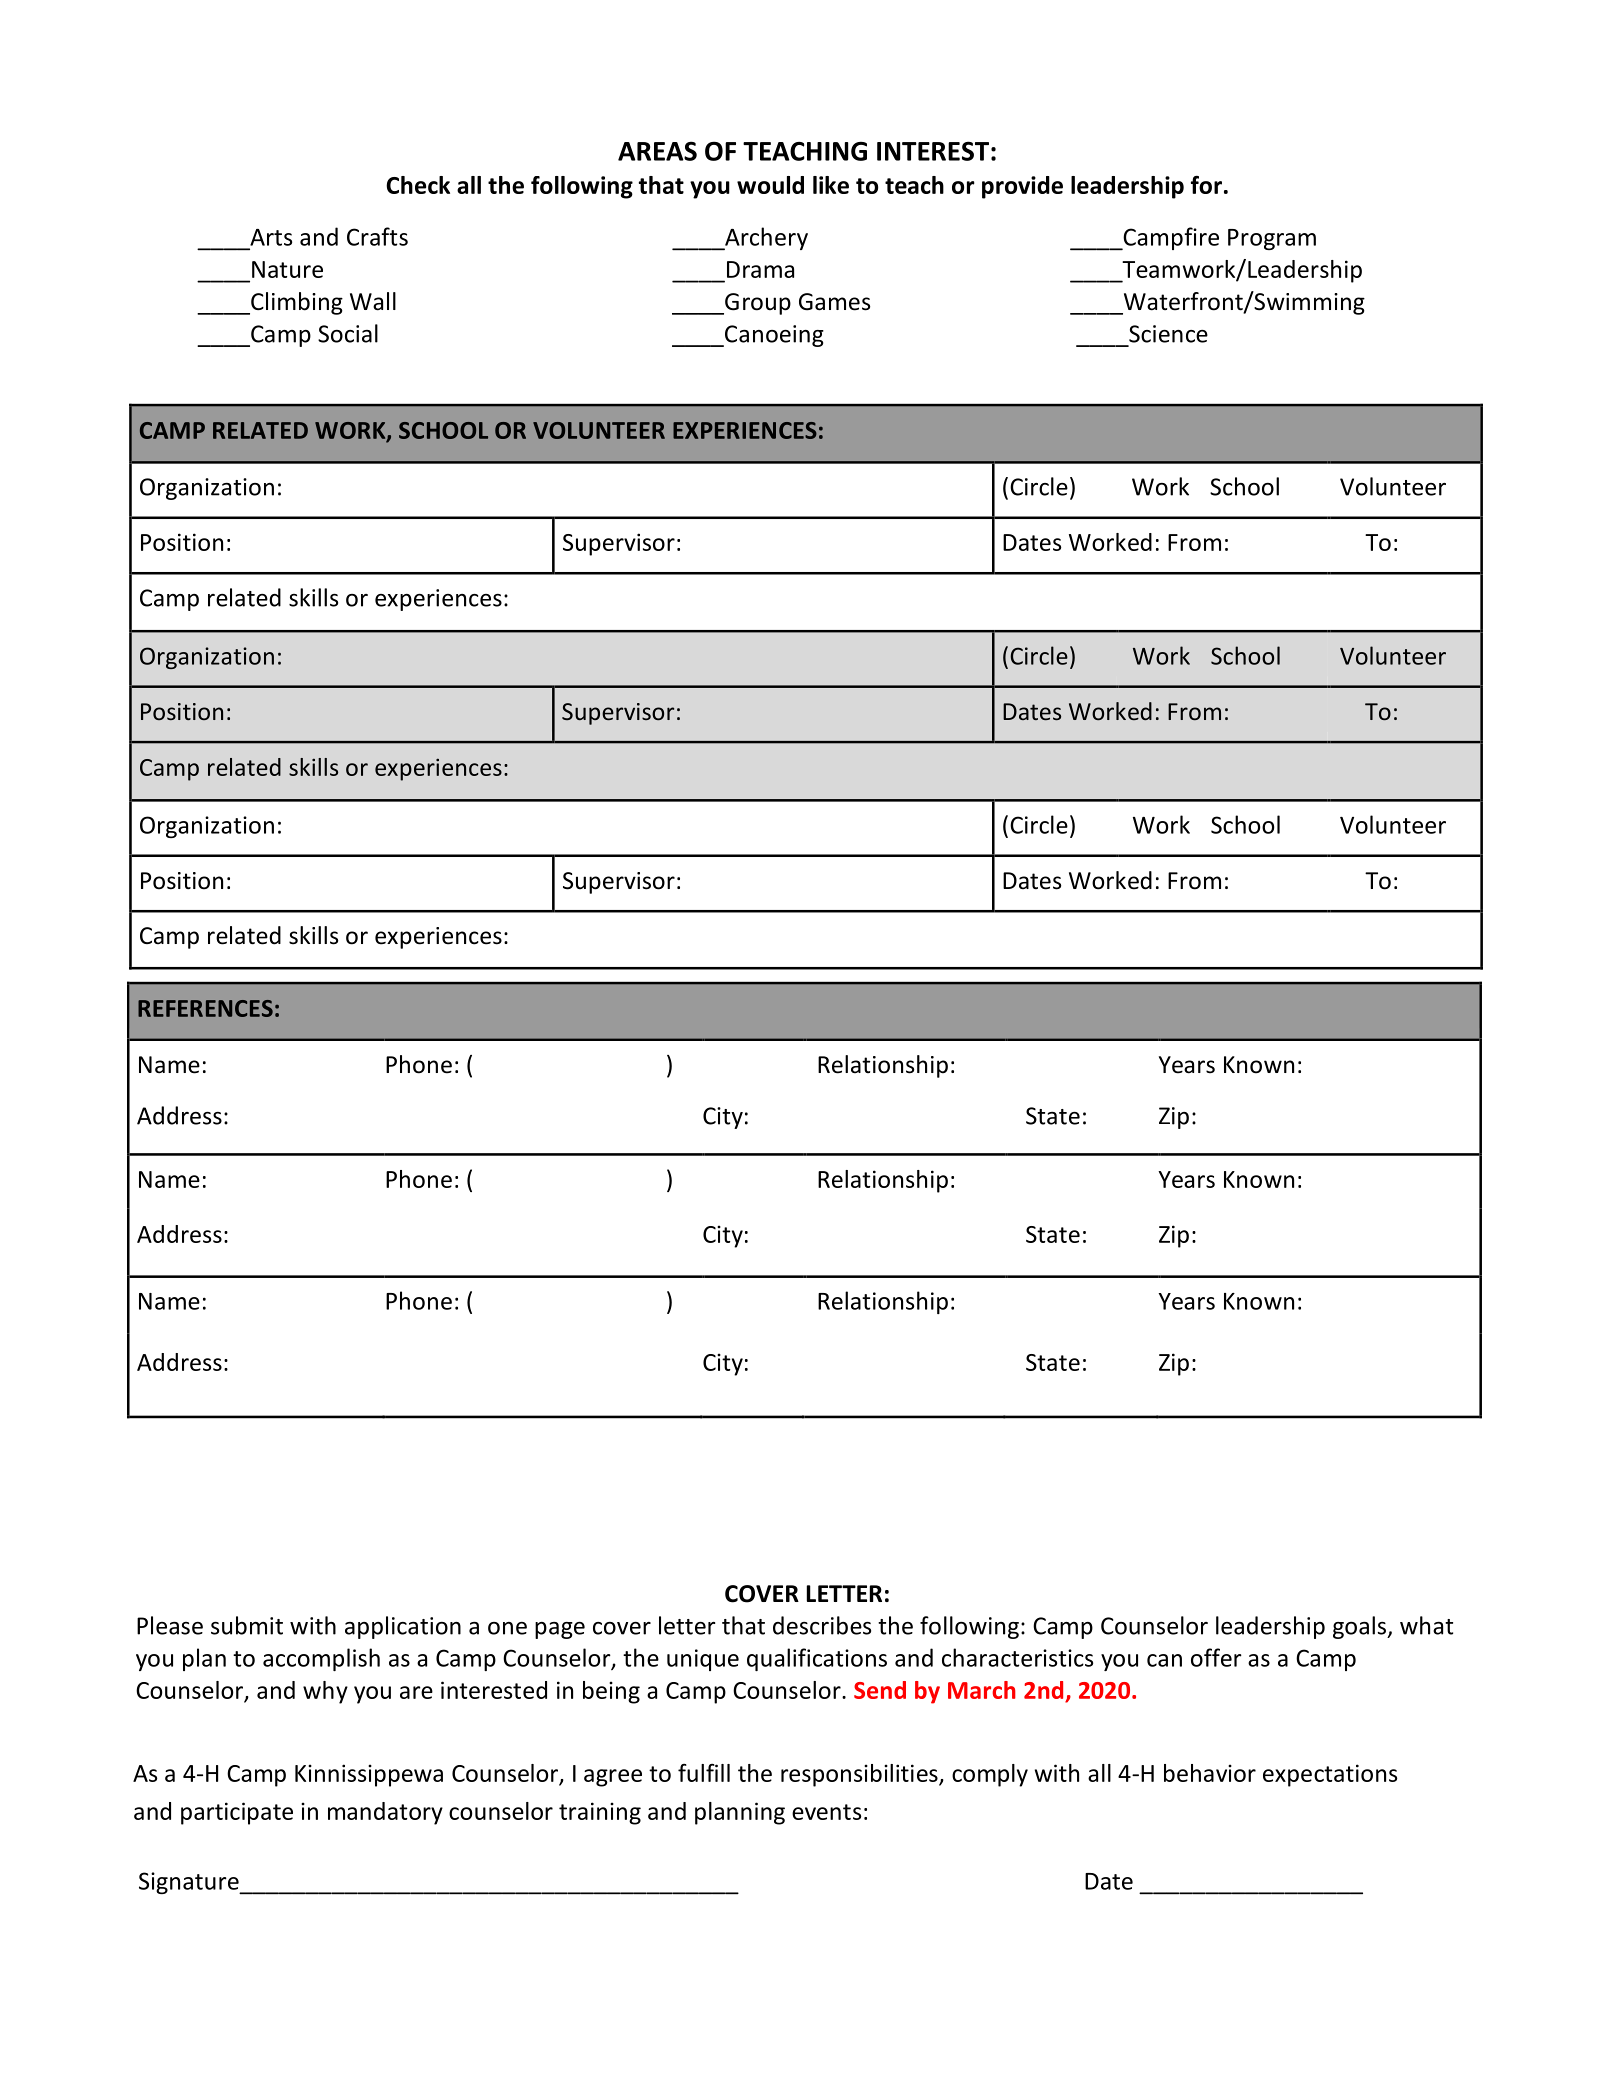 The height and width of the screenshot is (2090, 1615). Describe the element at coordinates (817, 1659) in the screenshot. I see `qualifications` at that location.
